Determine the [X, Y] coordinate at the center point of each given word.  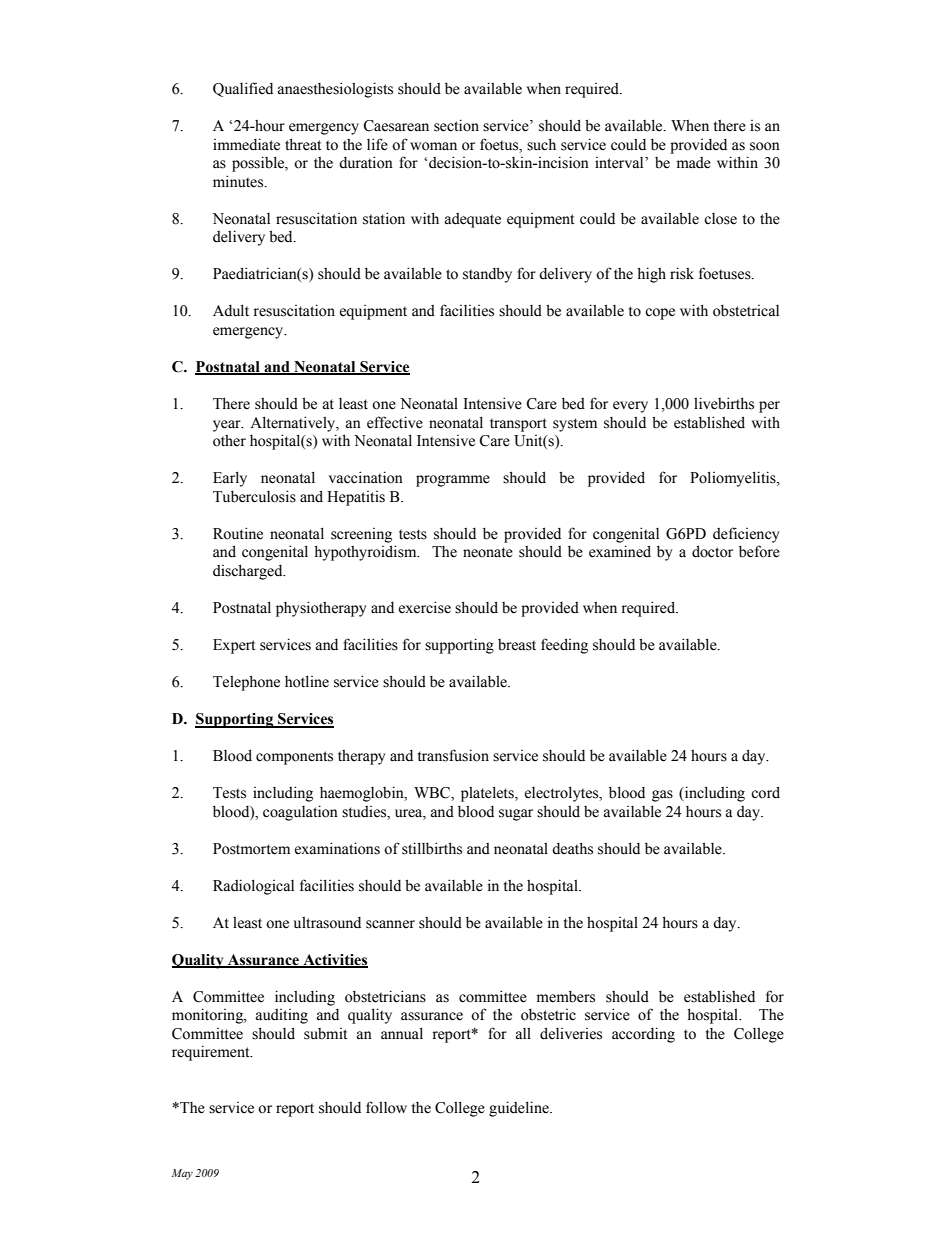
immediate [246, 144]
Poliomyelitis [734, 479]
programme [453, 481]
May [182, 1174]
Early [230, 479]
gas [662, 796]
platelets [488, 794]
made [694, 163]
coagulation [300, 813]
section [456, 125]
